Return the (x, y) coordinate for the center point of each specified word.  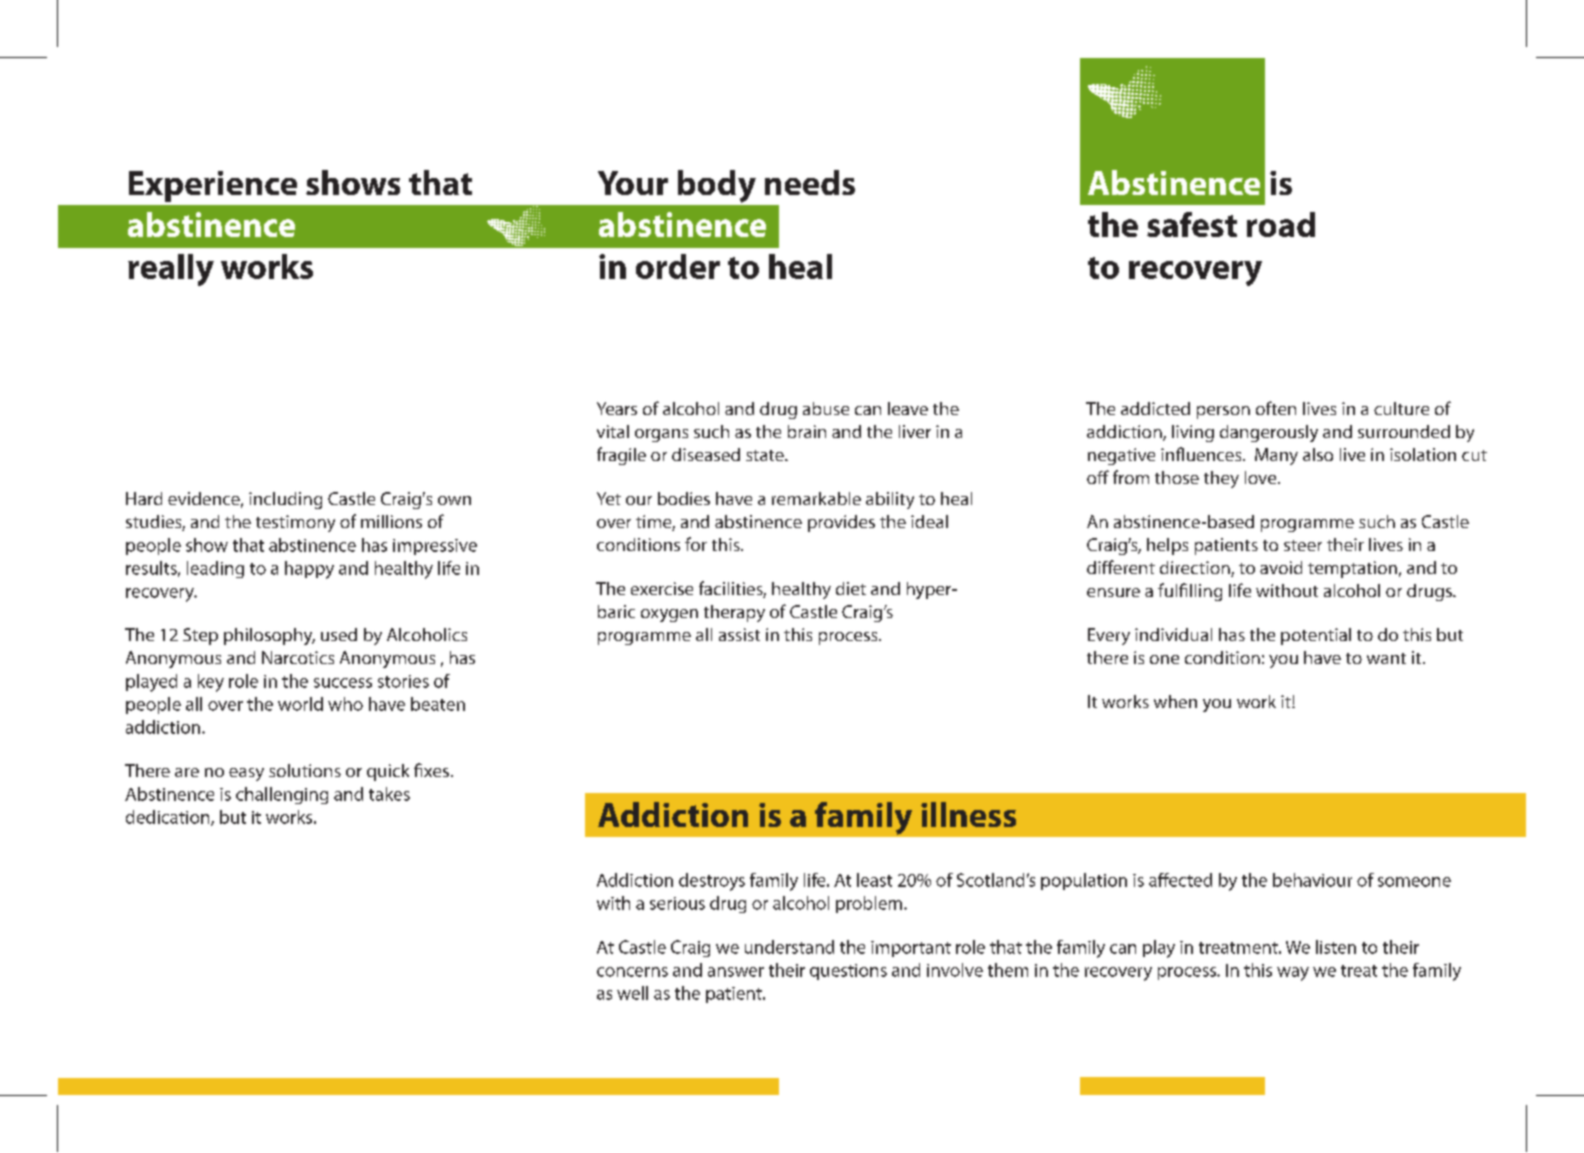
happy (309, 570)
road (1281, 224)
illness (968, 814)
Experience (213, 186)
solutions (305, 770)
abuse (826, 408)
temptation (1352, 569)
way (1293, 974)
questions (848, 972)
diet (851, 588)
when (1175, 701)
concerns (632, 972)
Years (617, 408)
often (1276, 408)
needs (810, 182)
